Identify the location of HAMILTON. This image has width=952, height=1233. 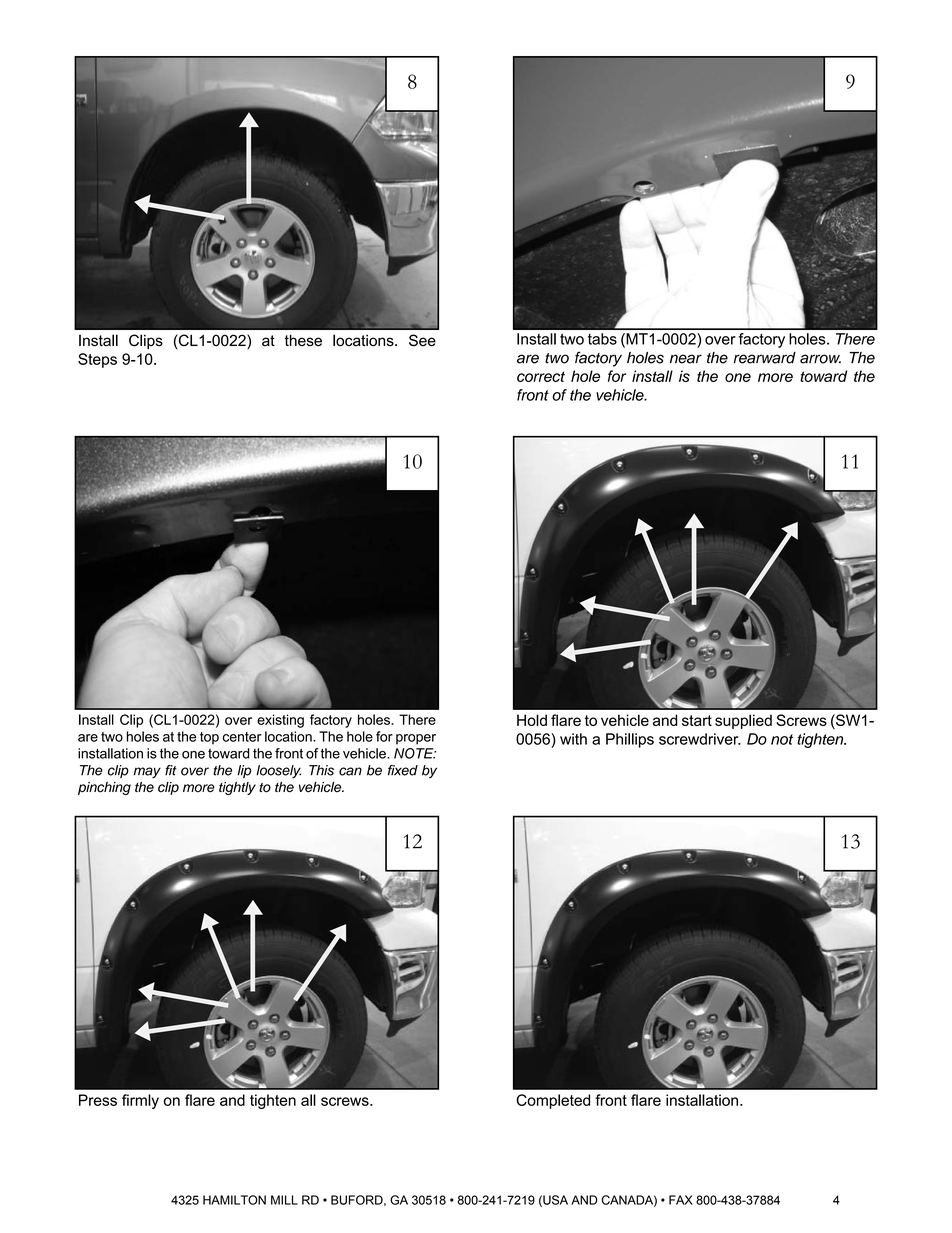
(234, 1200).
